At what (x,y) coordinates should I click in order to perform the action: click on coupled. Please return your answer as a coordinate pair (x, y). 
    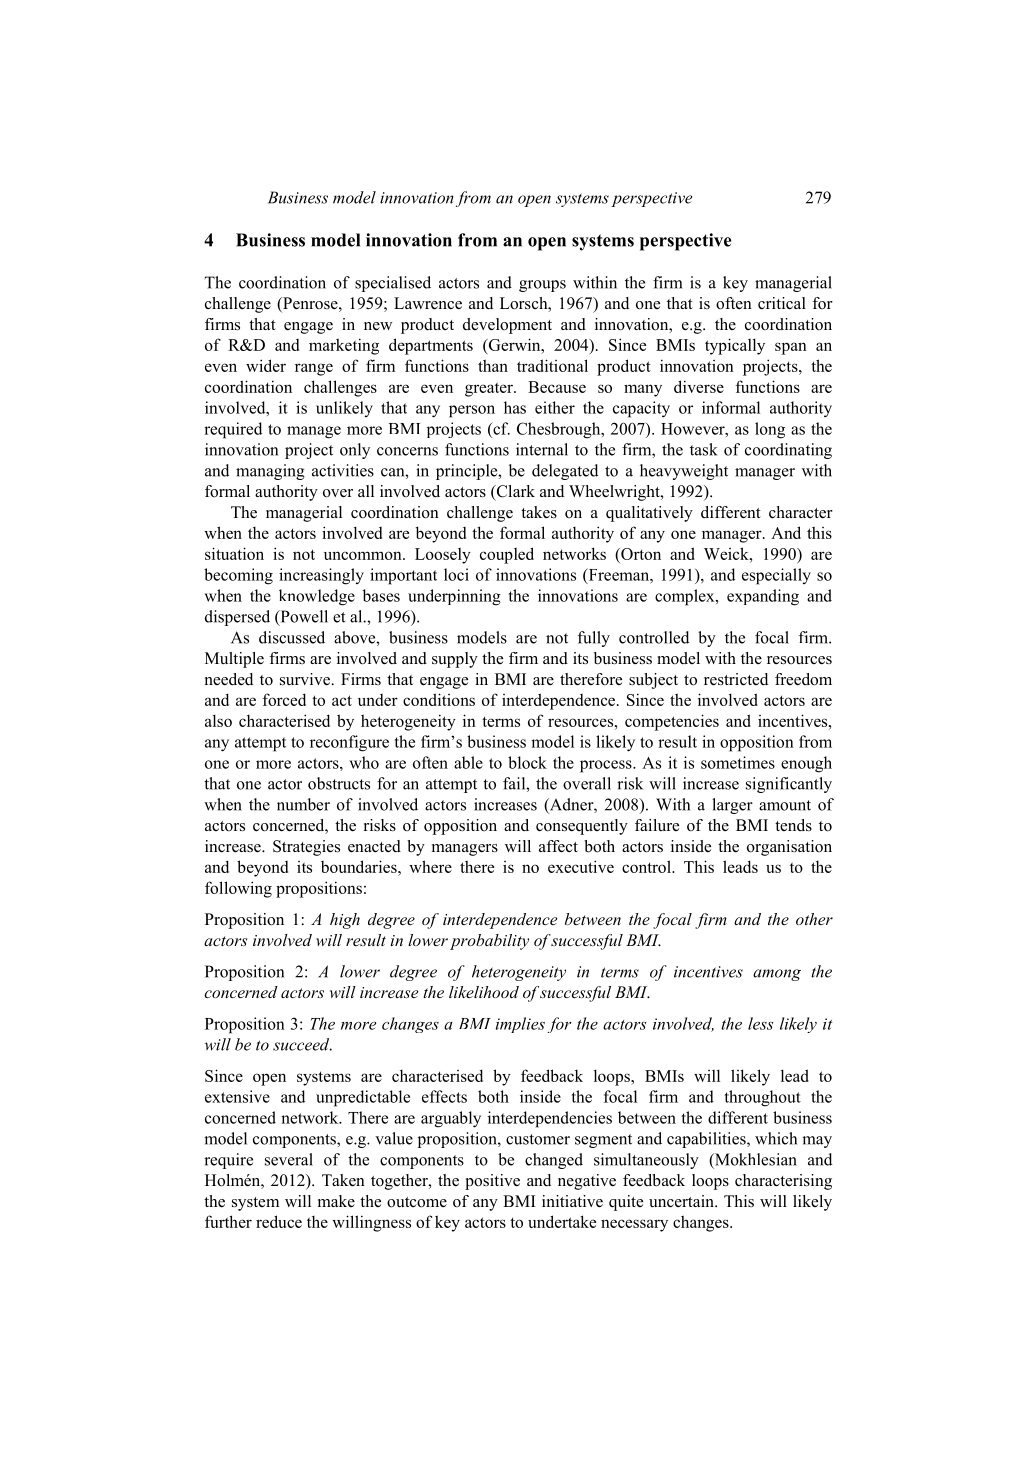
    Looking at the image, I should click on (507, 555).
